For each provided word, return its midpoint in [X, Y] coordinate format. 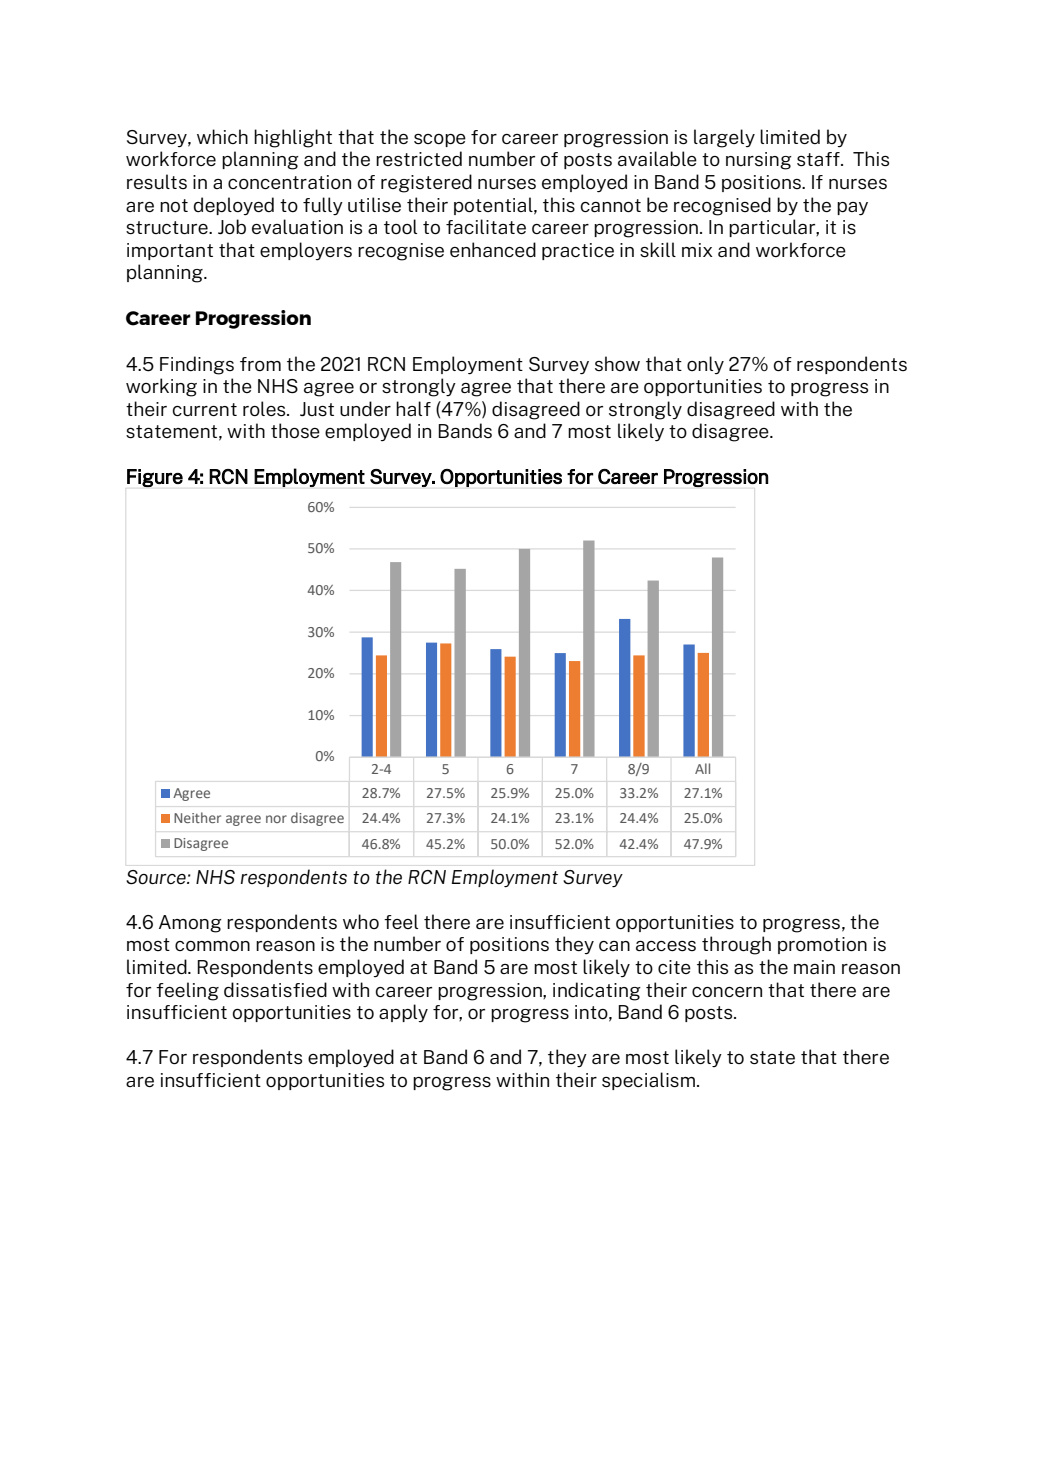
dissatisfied [275, 989]
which [222, 136]
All [702, 768]
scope [440, 140]
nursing [759, 161]
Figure [155, 478]
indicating [597, 991]
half [413, 408]
